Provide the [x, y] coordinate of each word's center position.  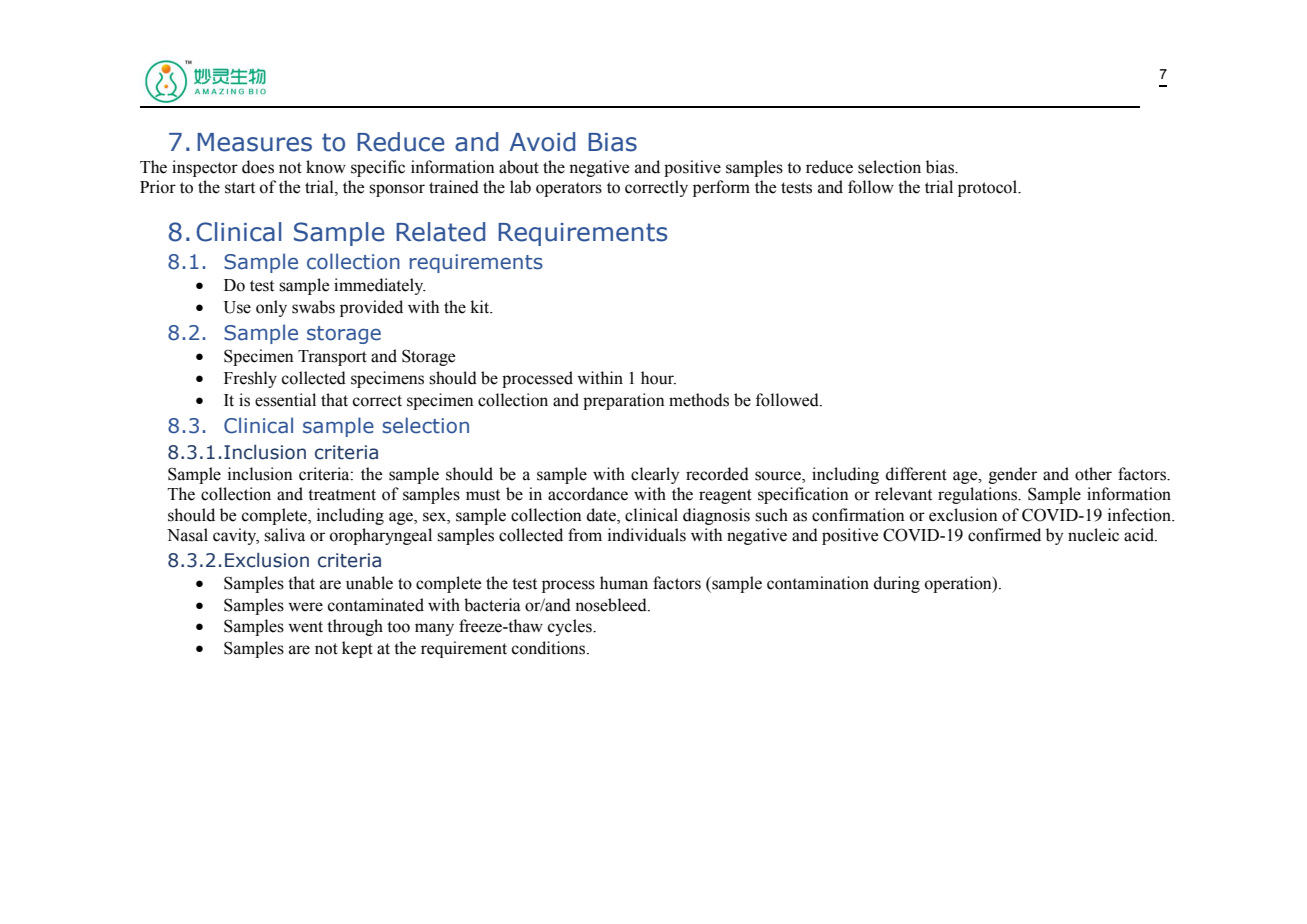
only [271, 308]
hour [658, 378]
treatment [342, 495]
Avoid [542, 142]
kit [481, 307]
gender [1013, 475]
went [305, 627]
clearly [655, 475]
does [258, 167]
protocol [989, 188]
